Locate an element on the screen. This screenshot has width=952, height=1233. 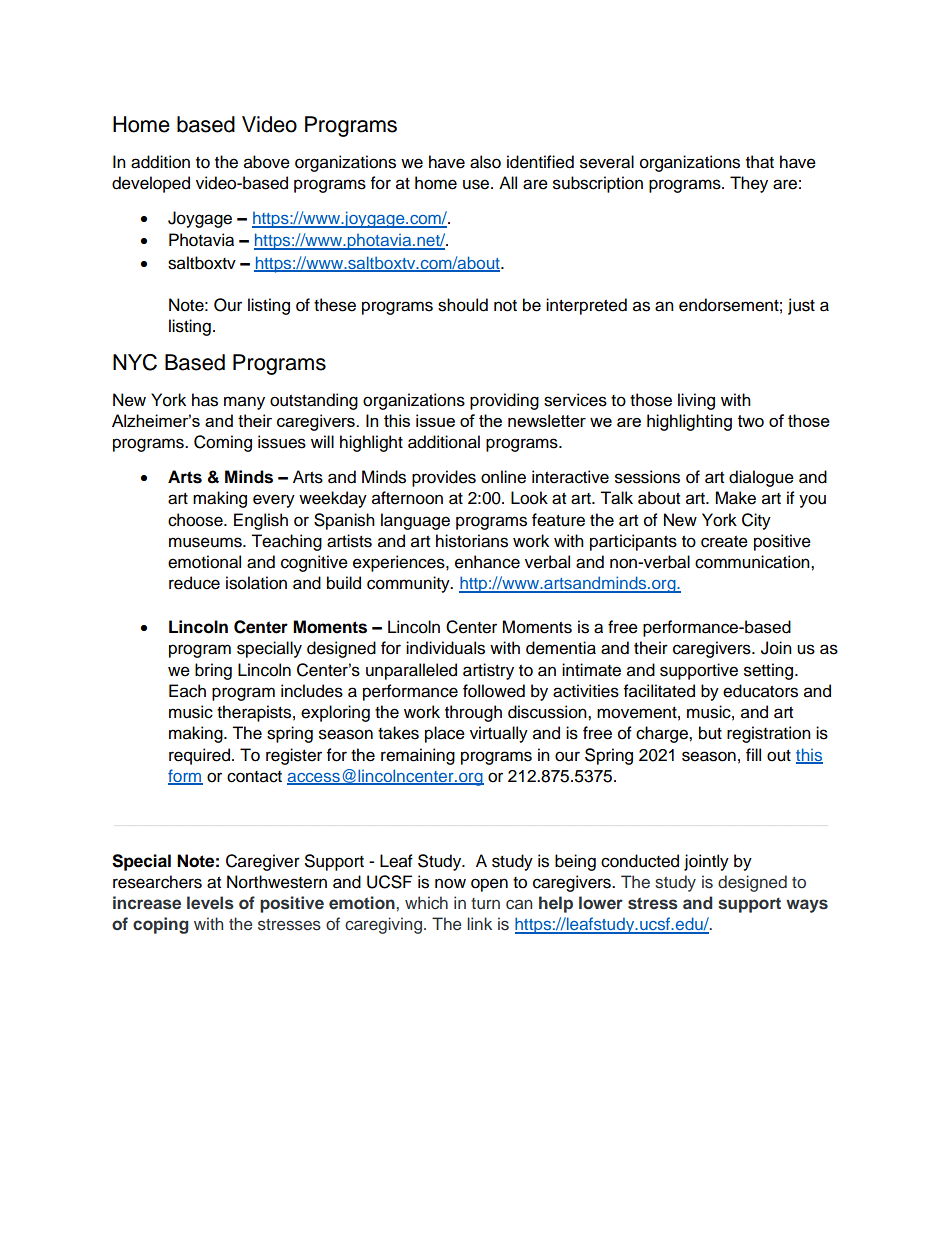
create is located at coordinates (724, 542).
